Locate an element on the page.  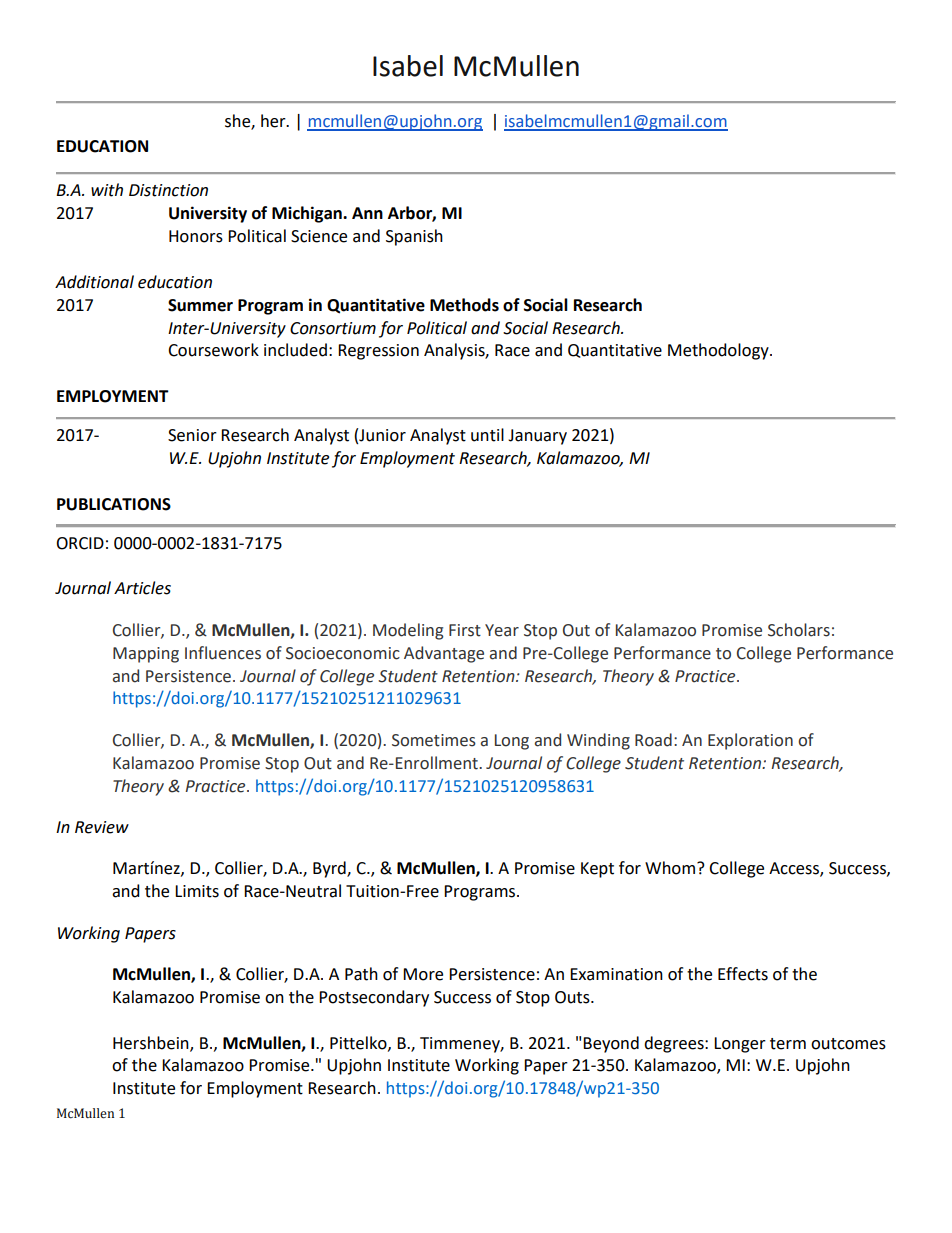
term is located at coordinates (788, 1044).
